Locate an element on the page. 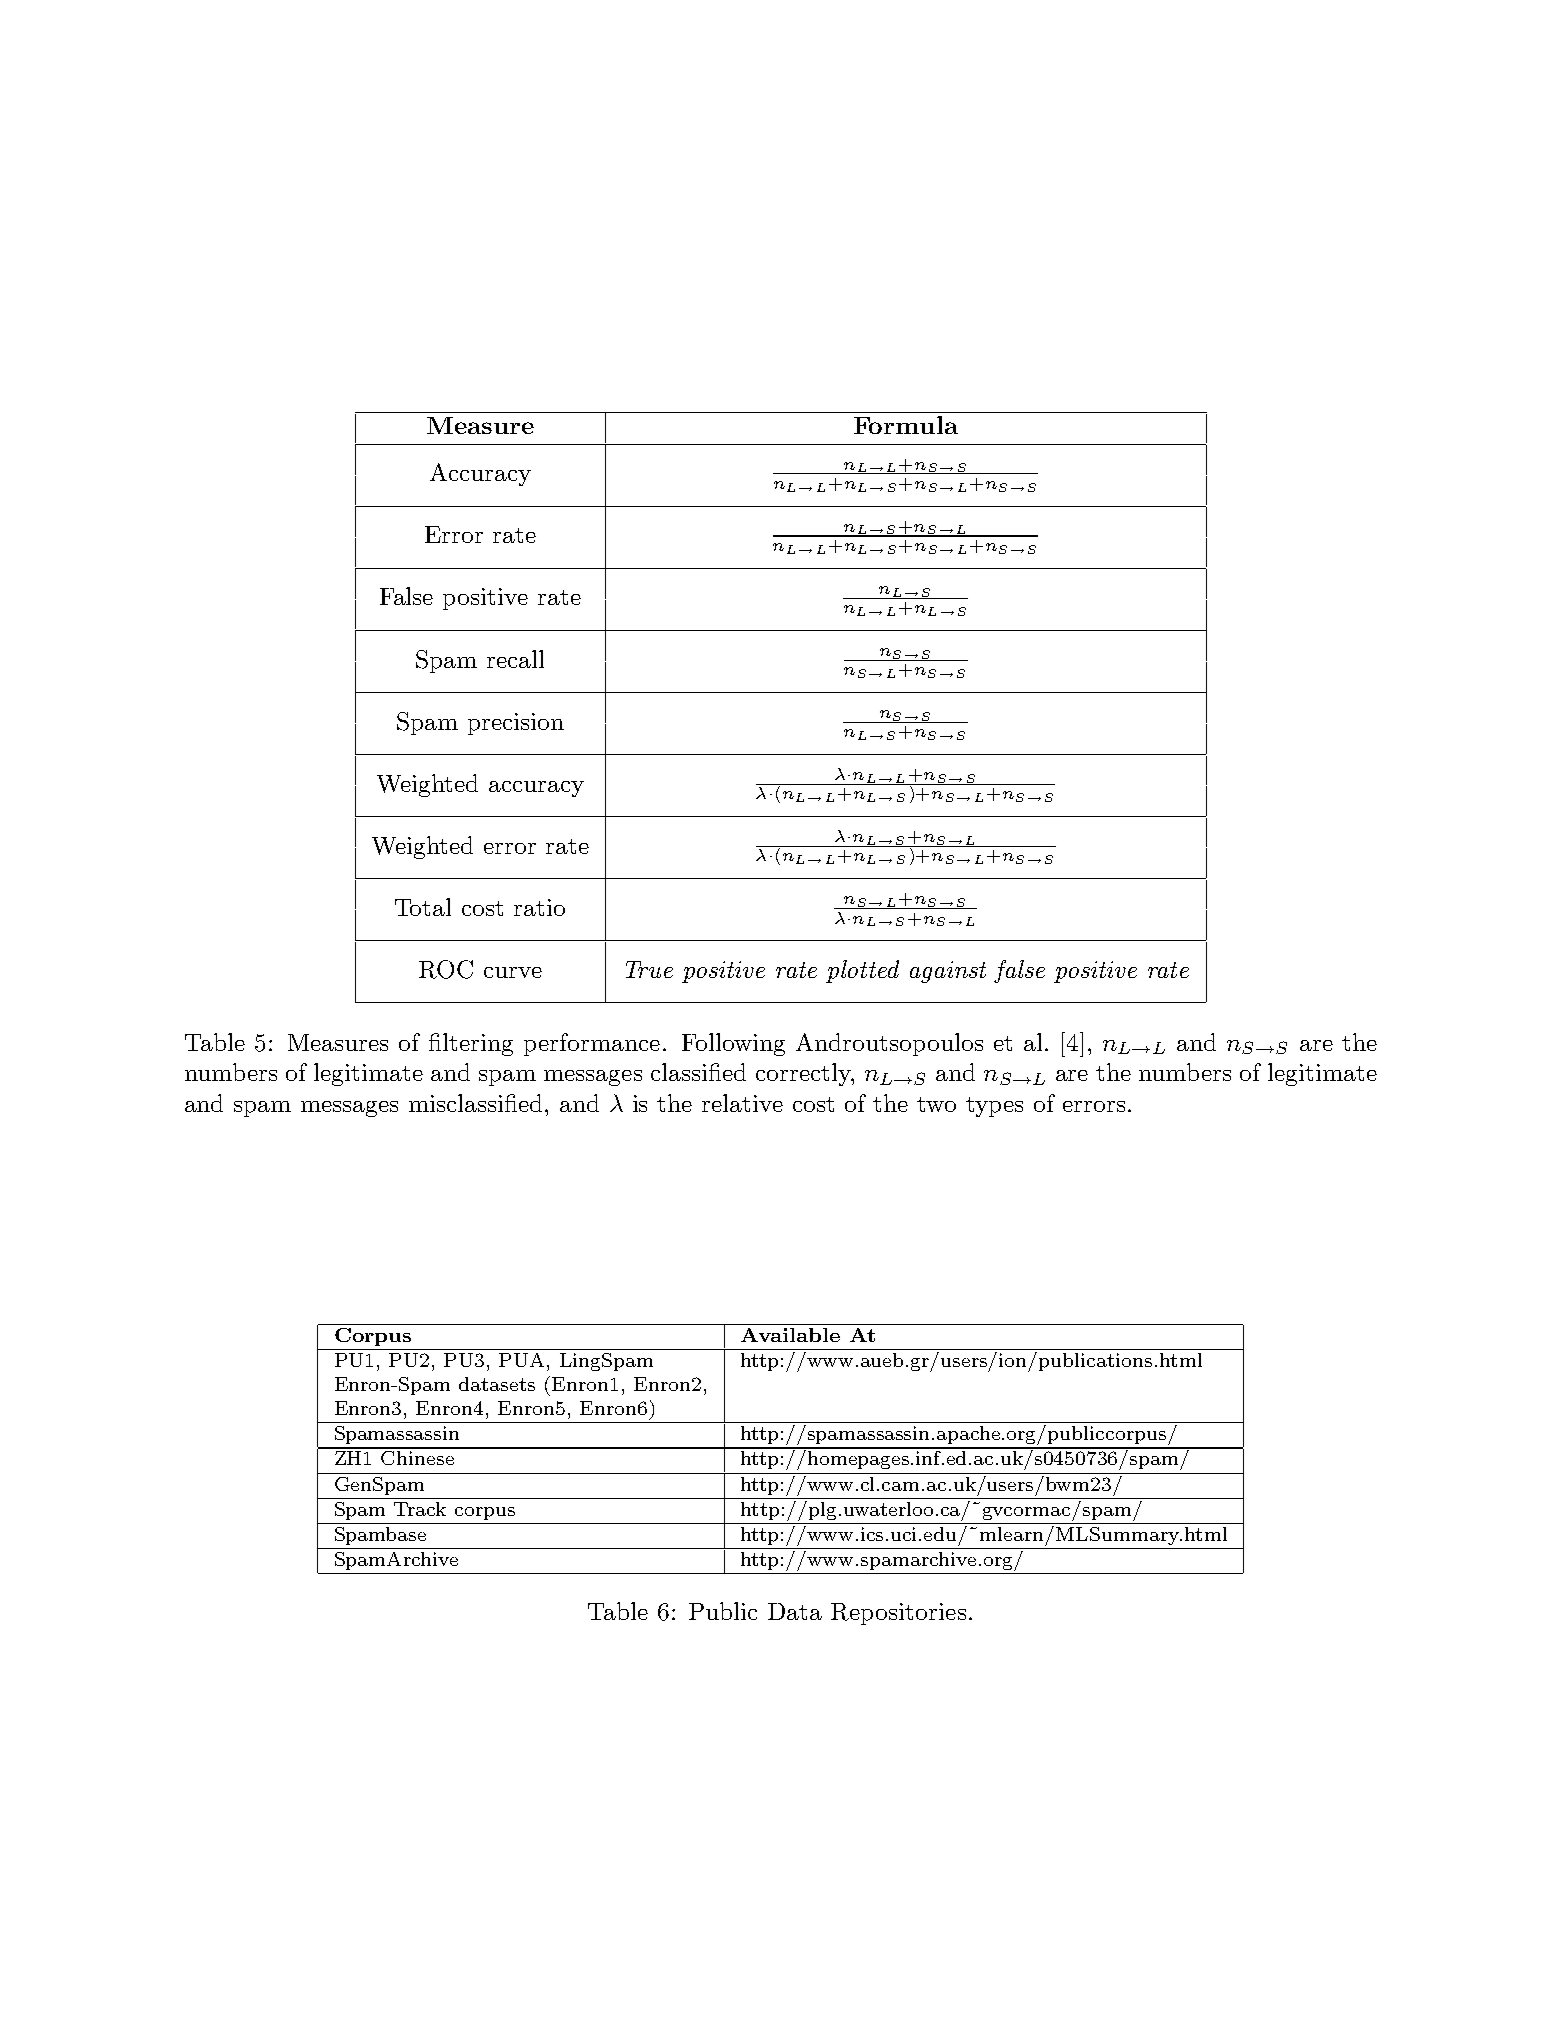 This image has width=1563, height=2023. Formula is located at coordinates (906, 425).
